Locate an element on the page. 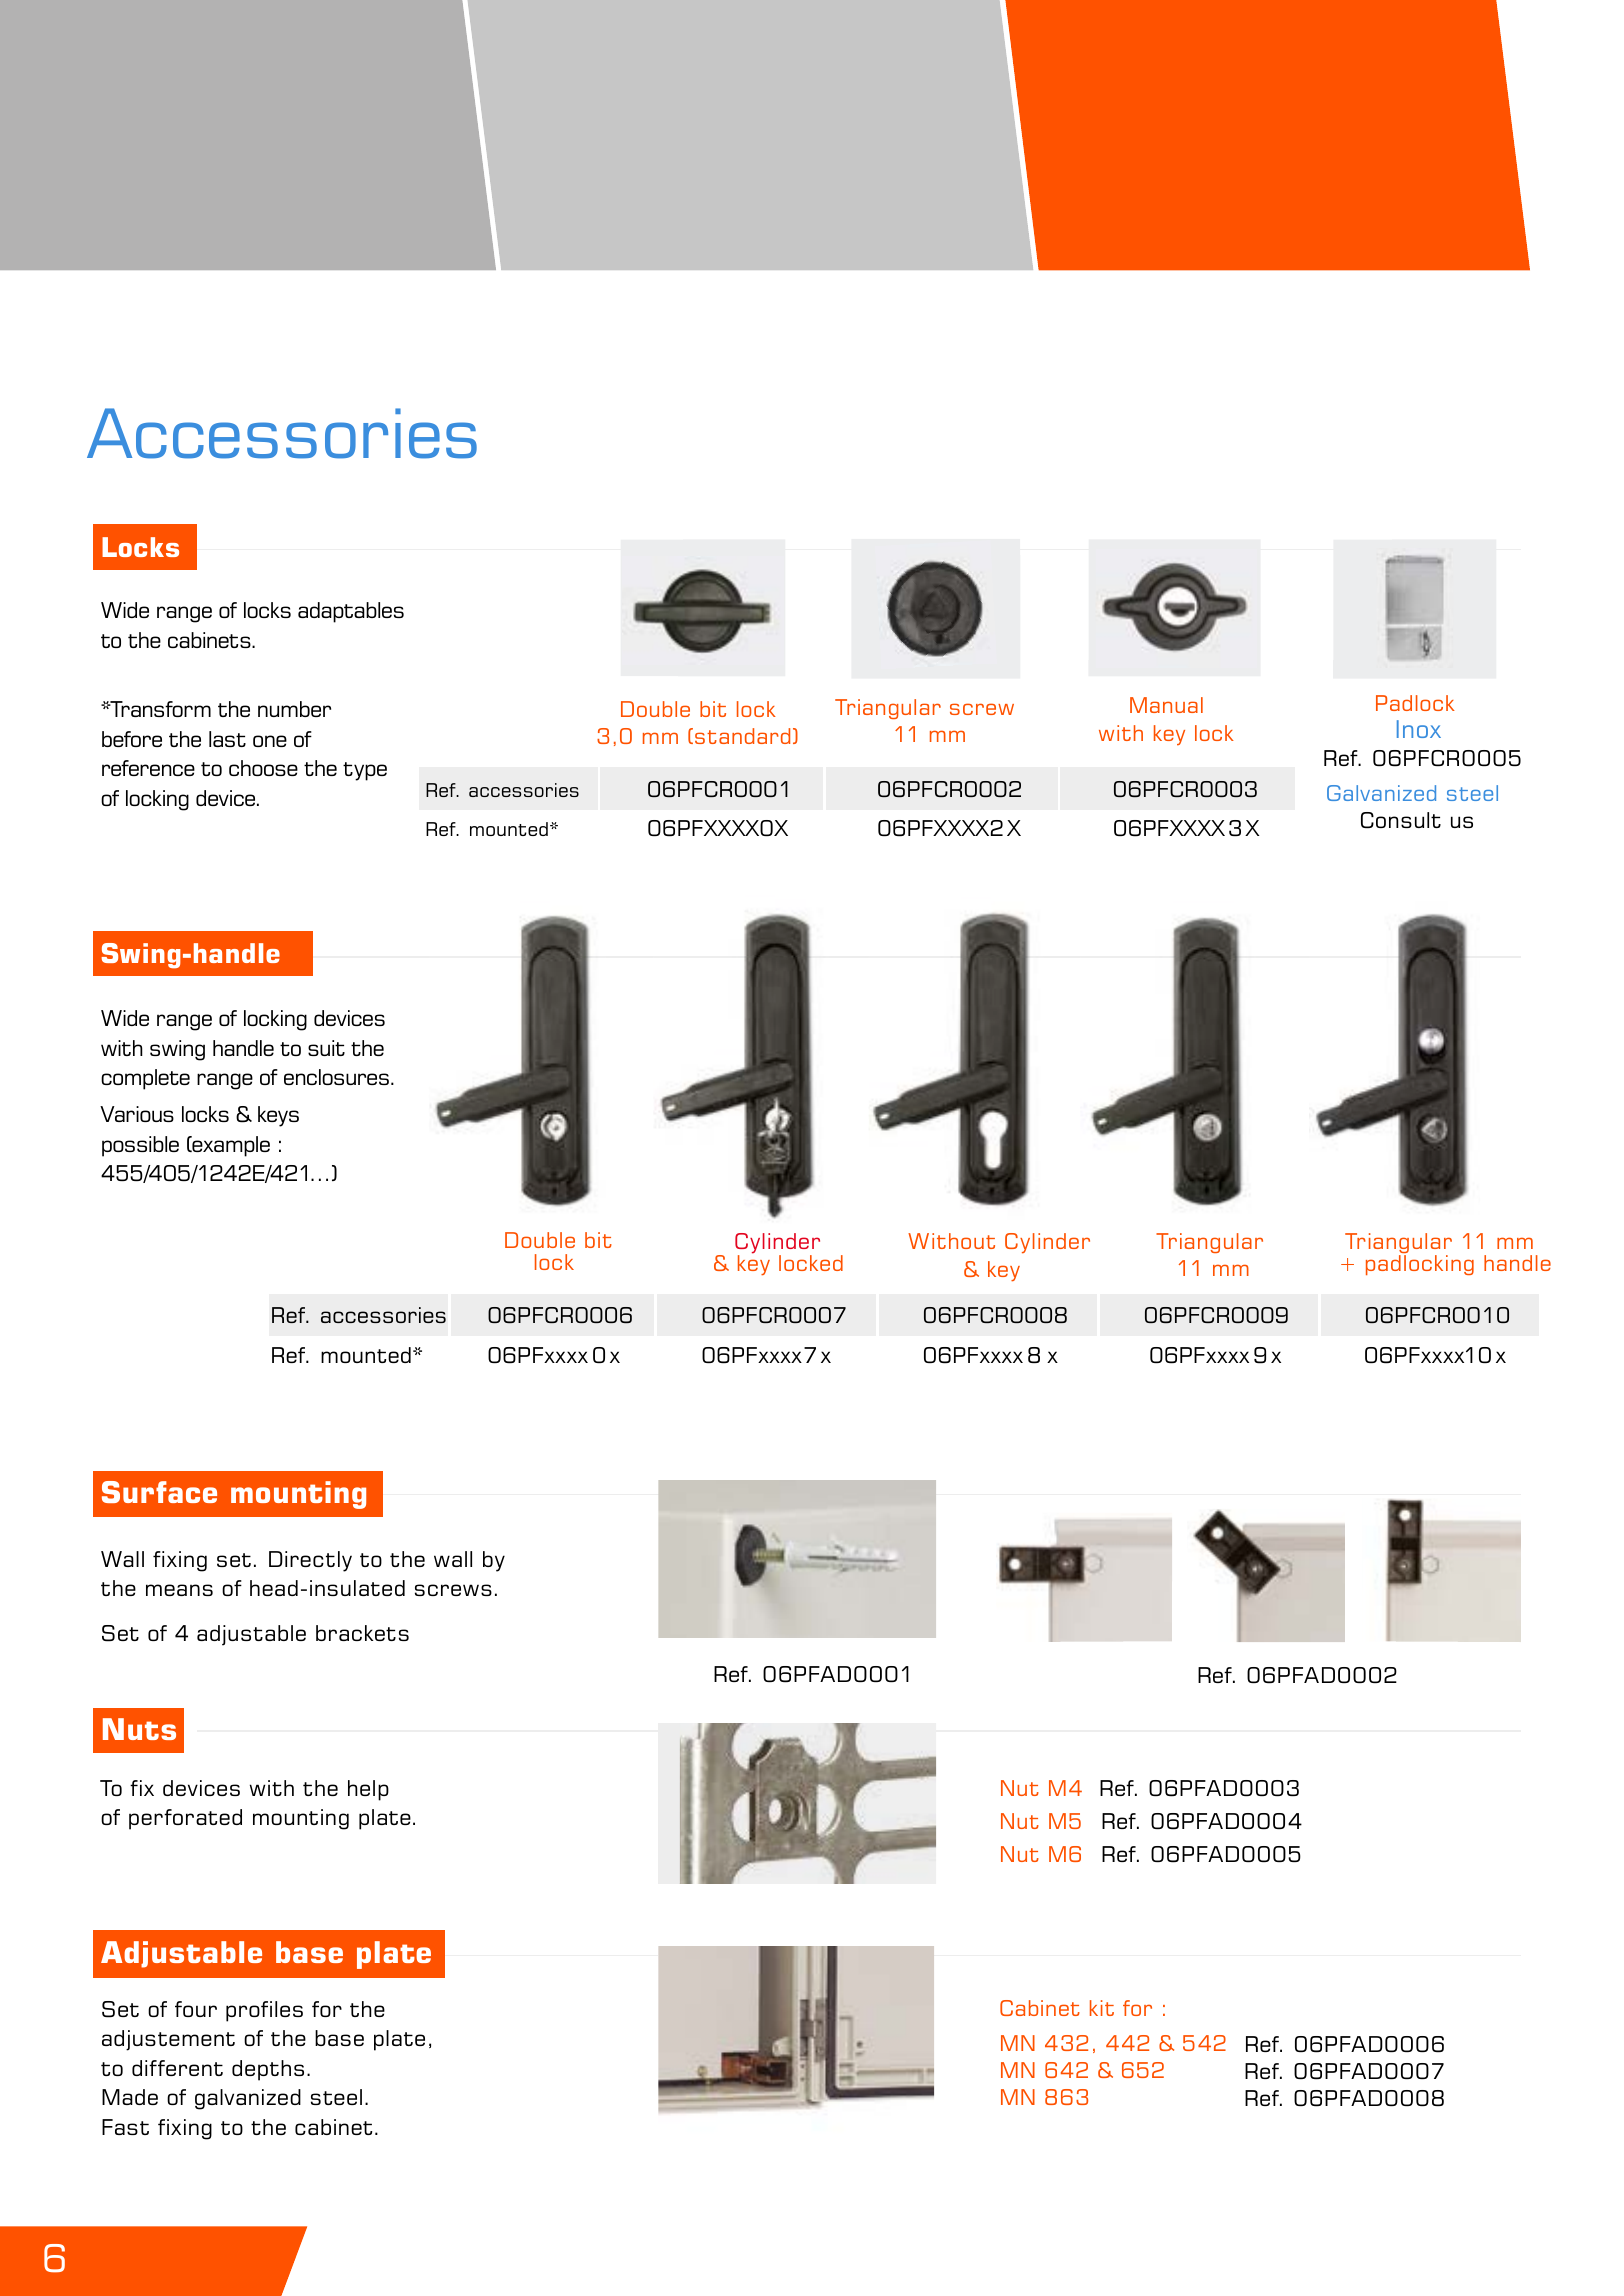 The height and width of the document is (2296, 1624). means is located at coordinates (179, 1590).
